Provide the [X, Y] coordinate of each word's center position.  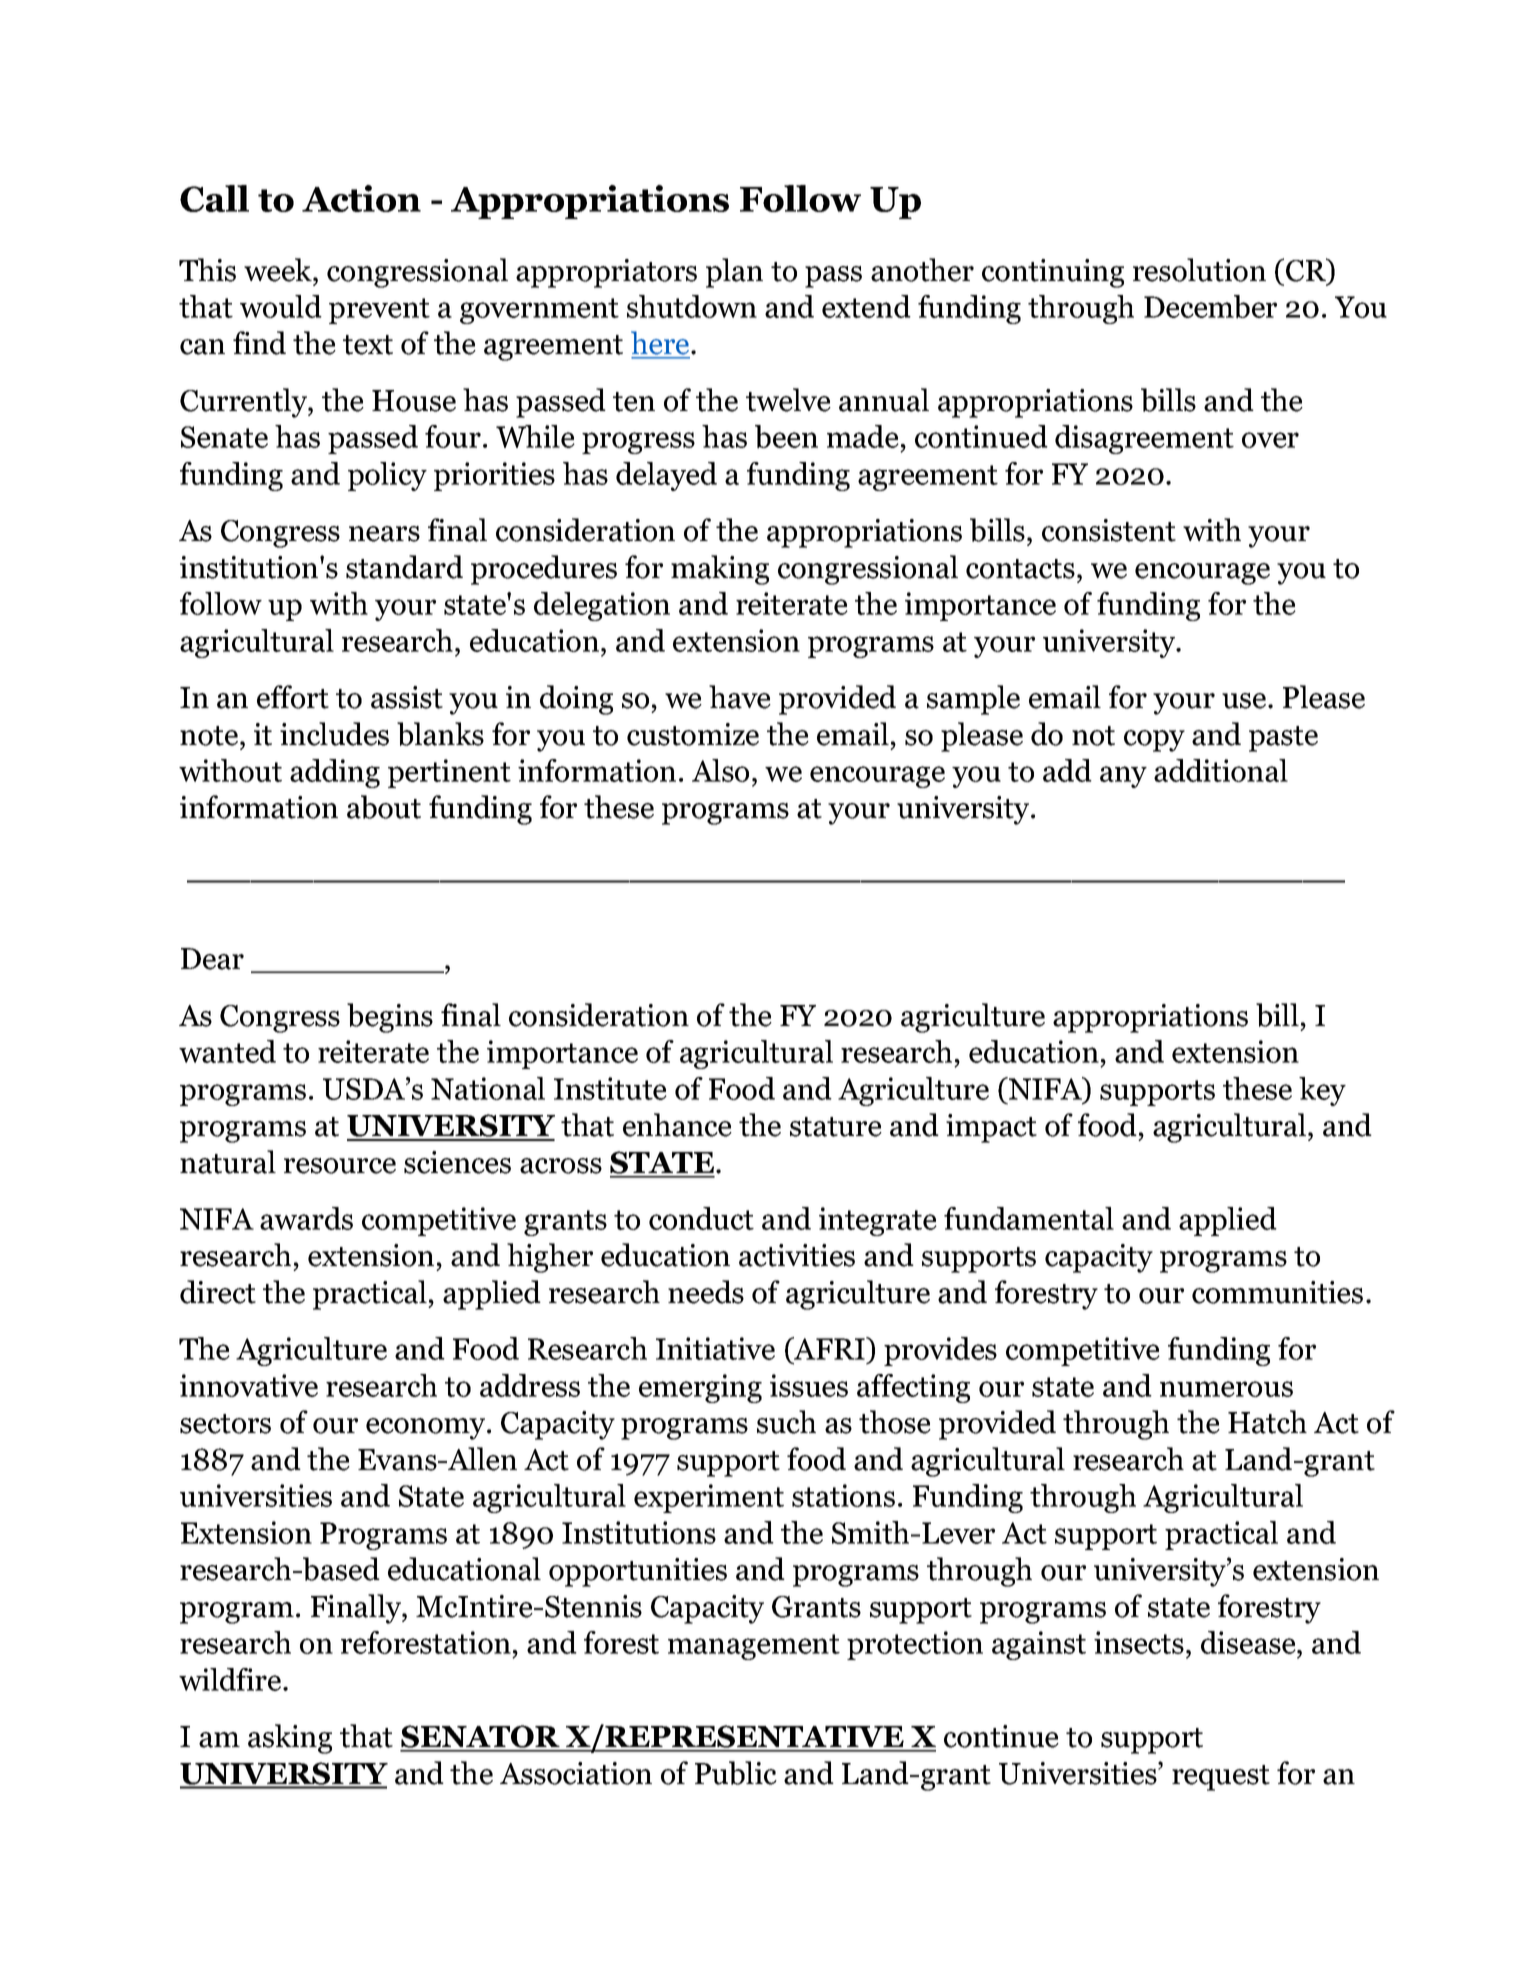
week [279, 270]
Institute [610, 1088]
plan [734, 273]
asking [290, 1739]
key [1322, 1091]
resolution [1199, 270]
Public [736, 1773]
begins [390, 1018]
